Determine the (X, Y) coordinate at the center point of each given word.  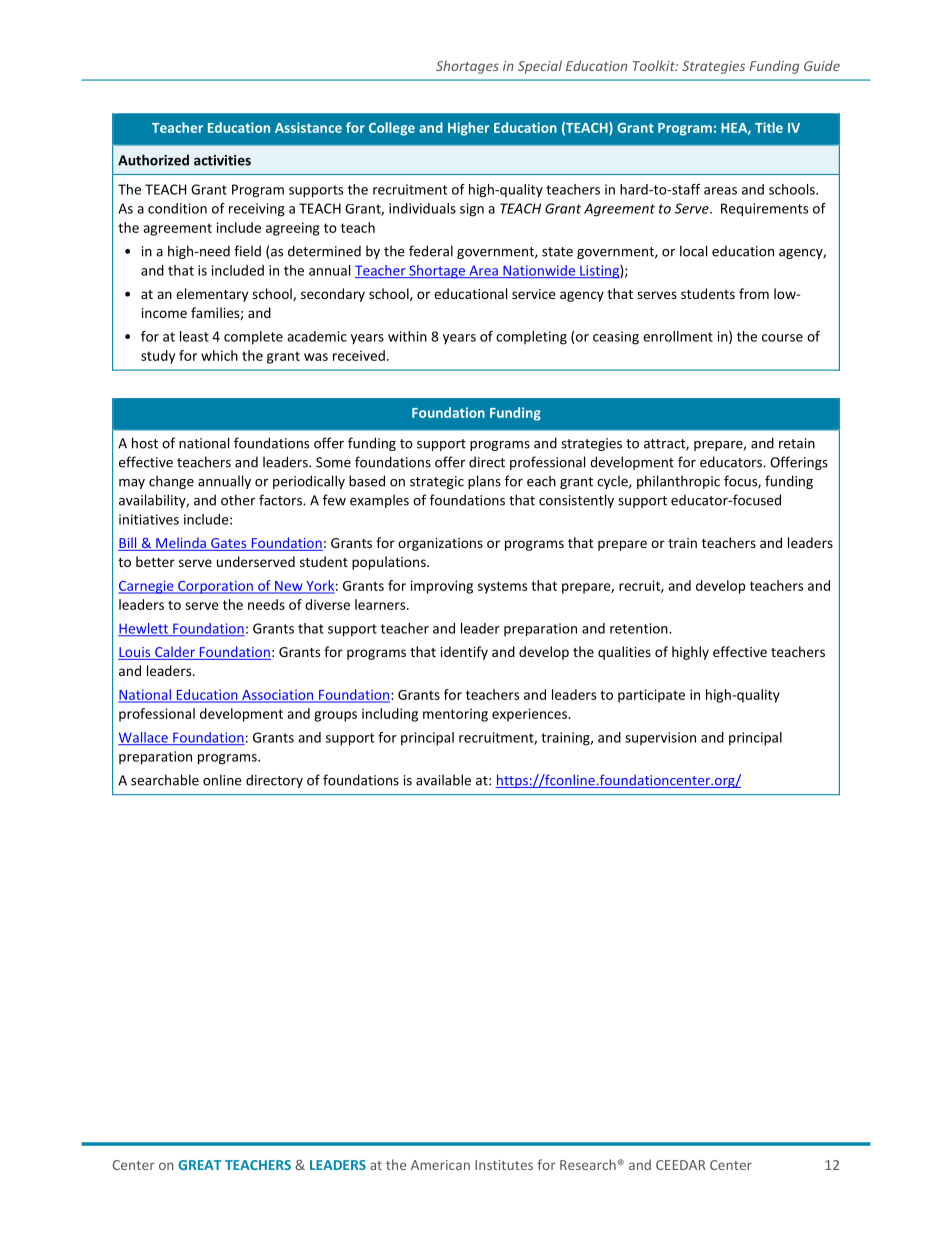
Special (540, 67)
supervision (660, 738)
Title (769, 127)
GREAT (199, 1165)
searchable (165, 780)
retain (797, 443)
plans (484, 482)
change (171, 482)
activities (222, 160)
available (443, 780)
